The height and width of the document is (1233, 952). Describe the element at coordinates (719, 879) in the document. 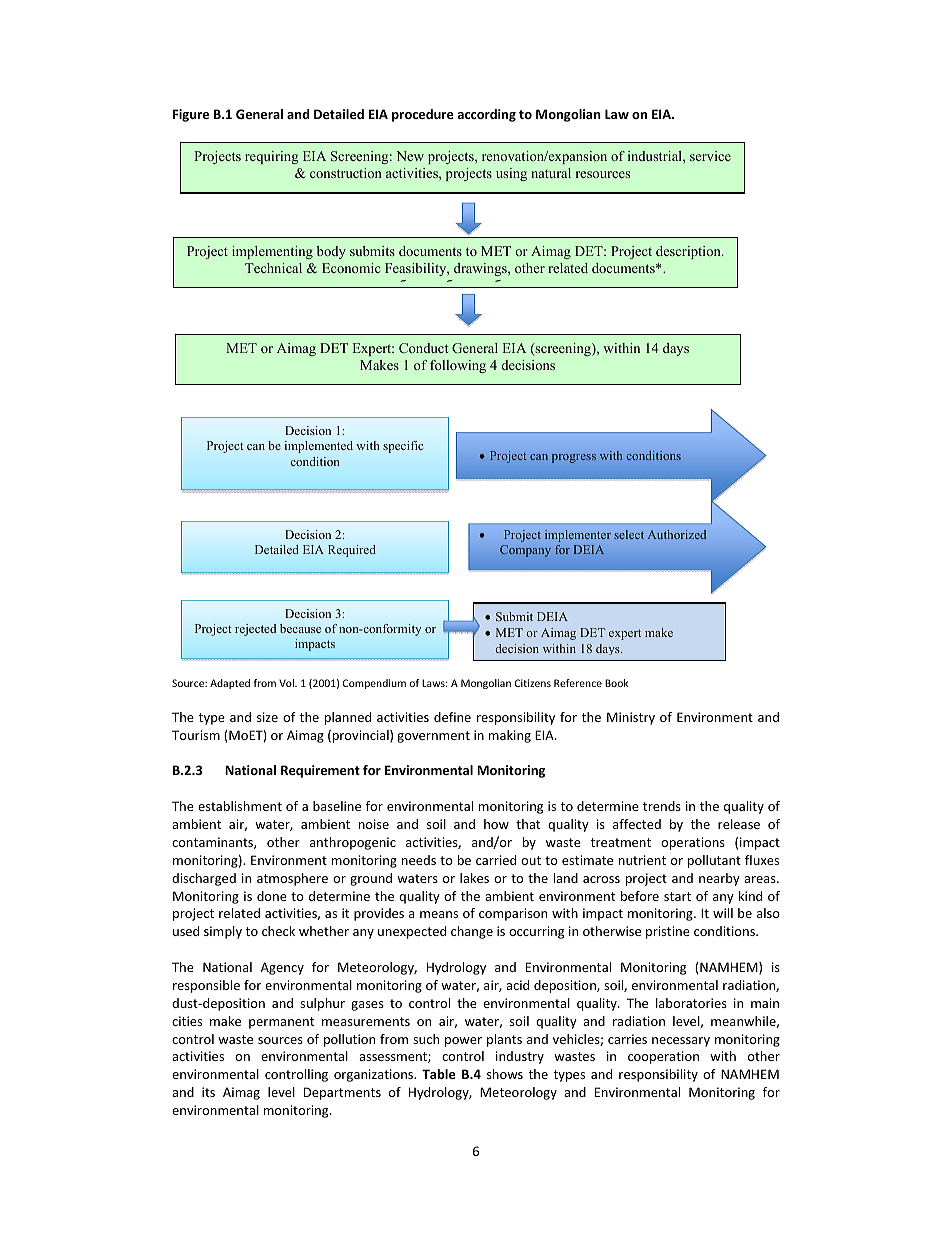

I see `nearby` at that location.
